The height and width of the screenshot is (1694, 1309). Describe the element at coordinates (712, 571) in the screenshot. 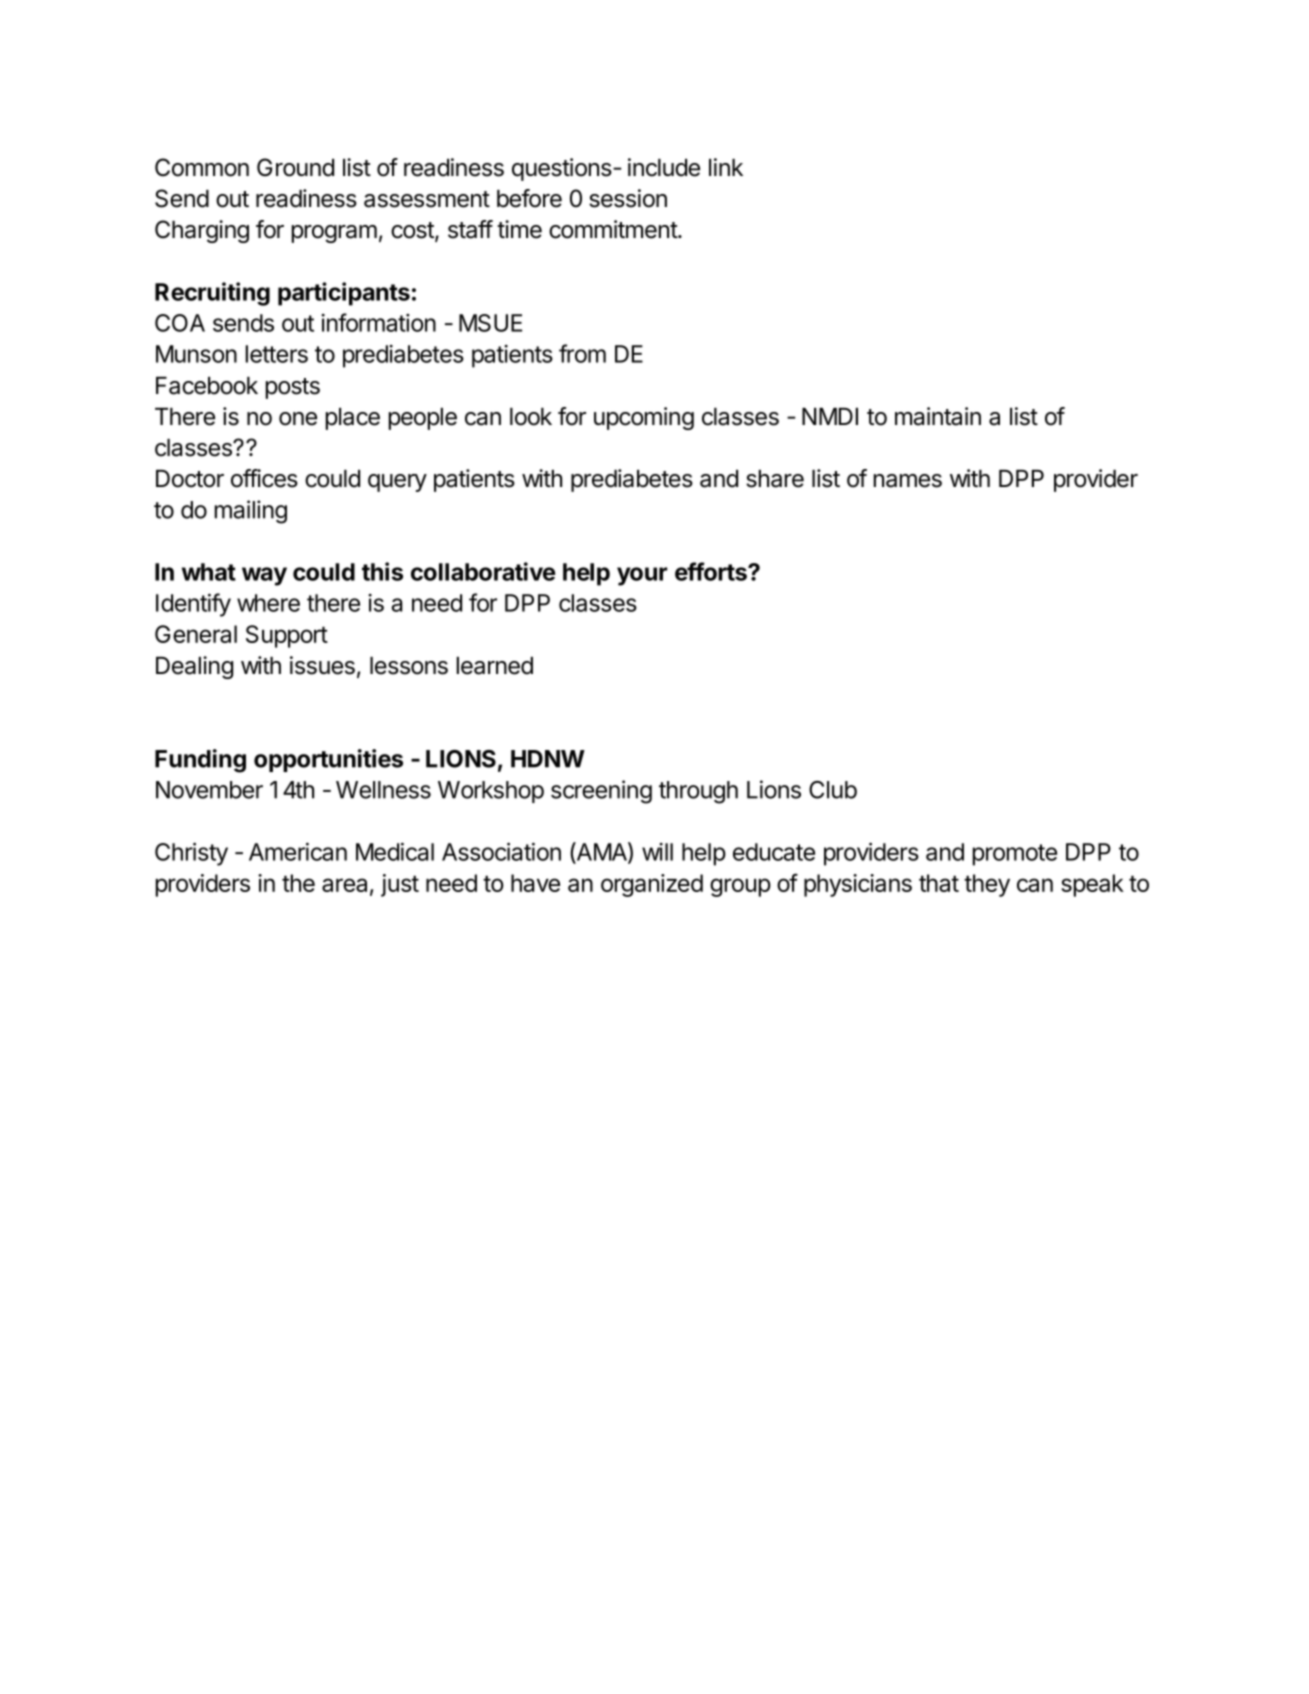

I see `efforts` at that location.
